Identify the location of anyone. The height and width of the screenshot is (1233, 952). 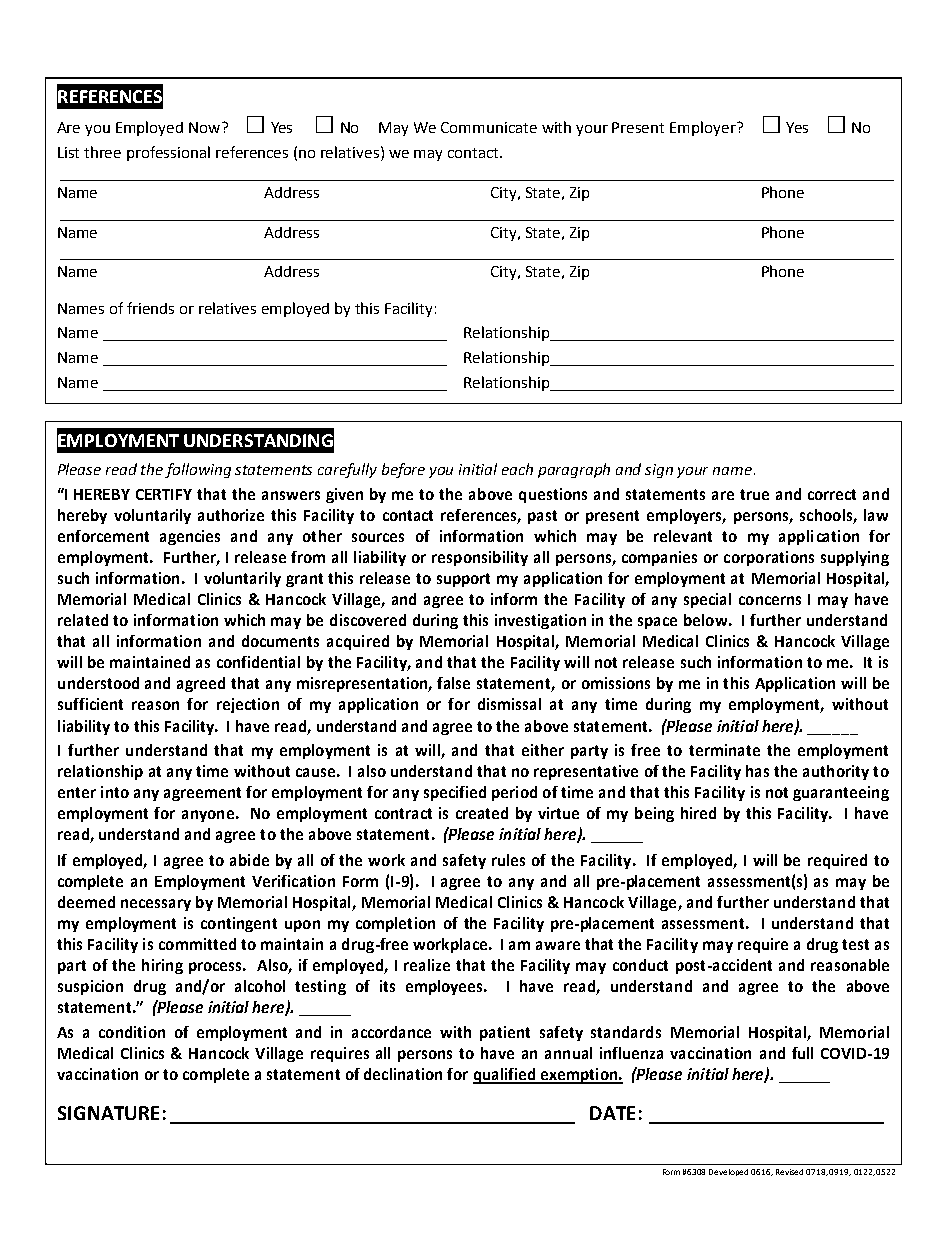
(208, 816).
